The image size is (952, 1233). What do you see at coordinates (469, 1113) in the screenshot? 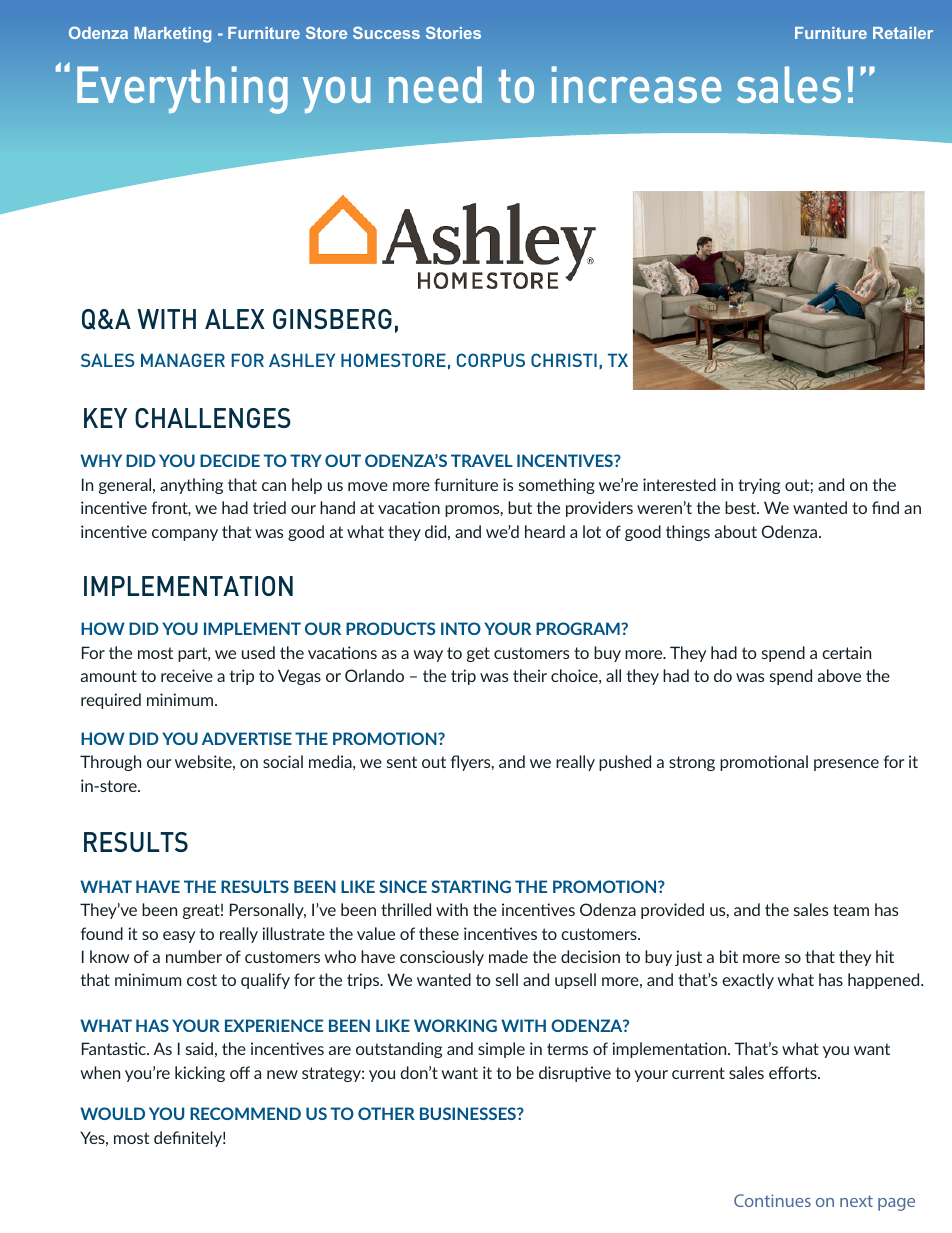
I see `BUSINESSES` at bounding box center [469, 1113].
